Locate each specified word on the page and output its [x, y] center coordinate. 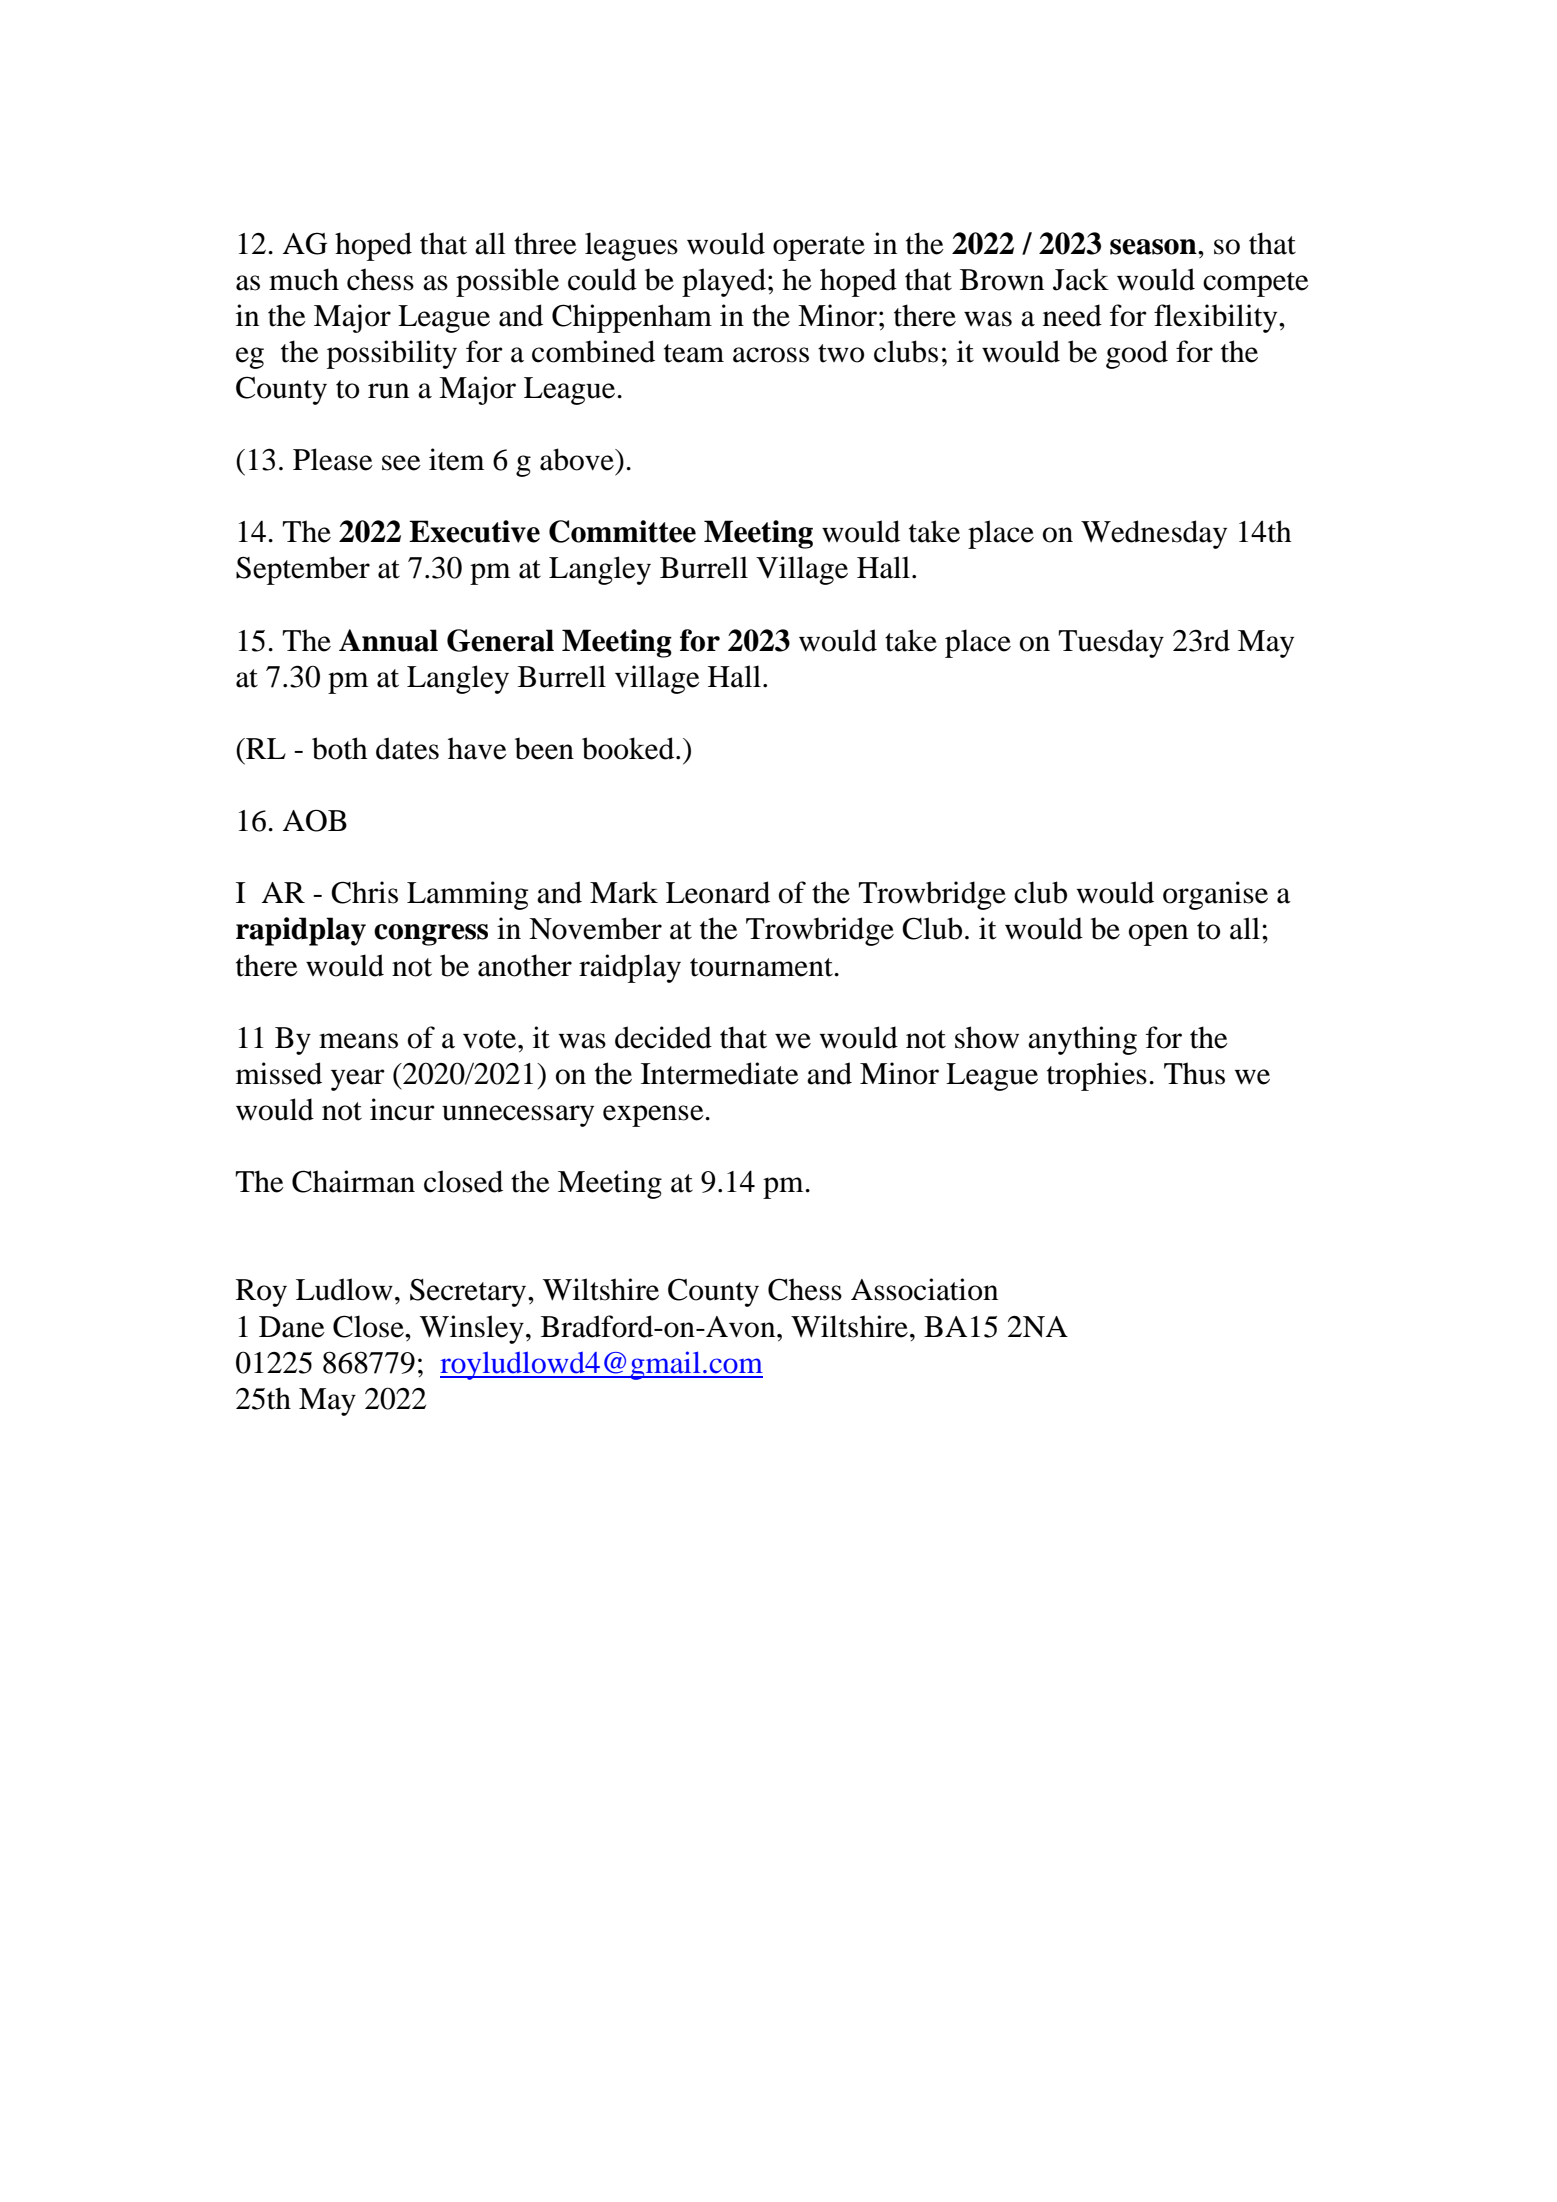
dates [407, 748]
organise [1215, 895]
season [1154, 247]
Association [924, 1289]
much [304, 279]
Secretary [469, 1293]
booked [629, 748]
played [724, 282]
